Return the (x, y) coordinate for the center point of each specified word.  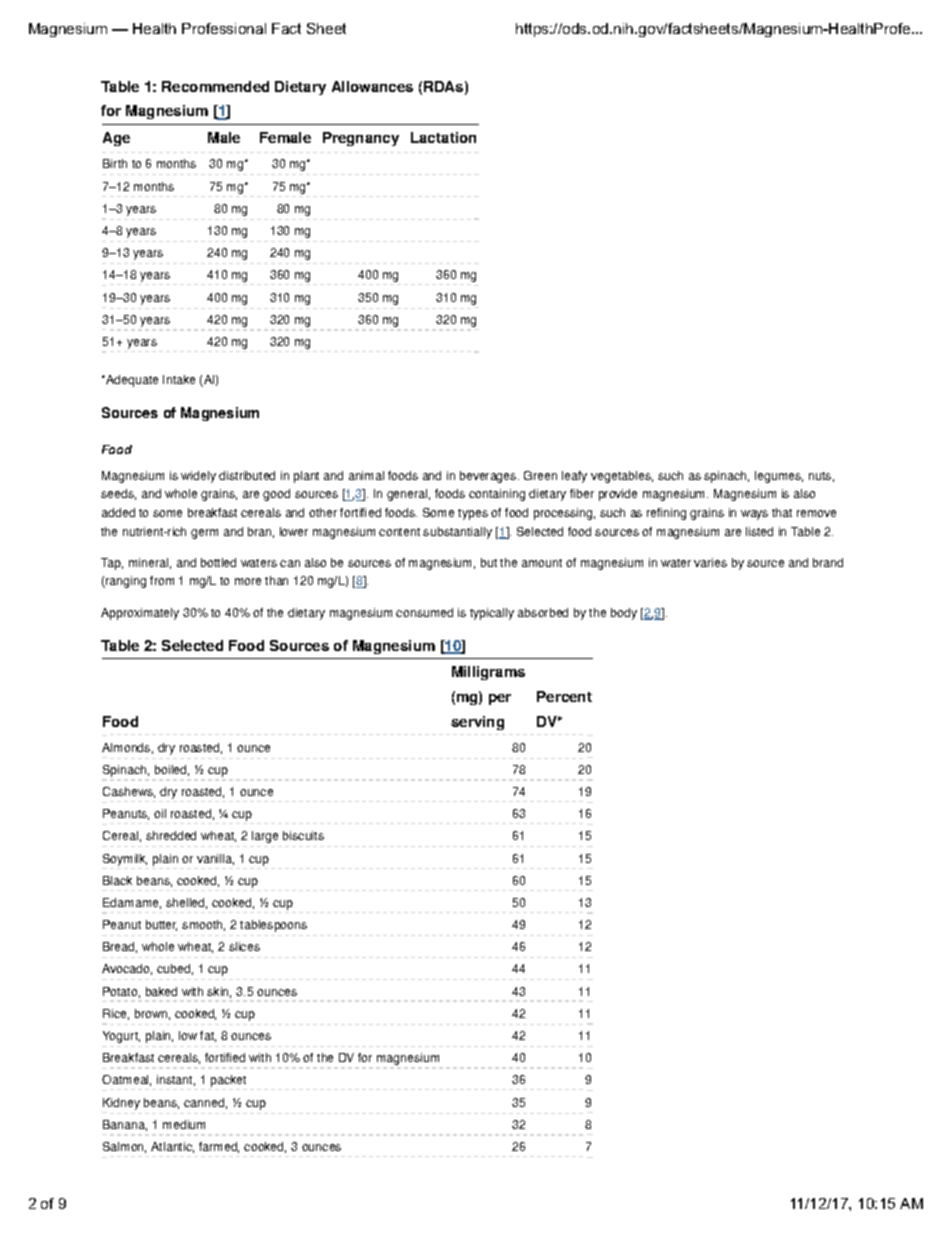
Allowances (372, 86)
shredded (171, 835)
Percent (564, 696)
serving (477, 723)
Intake (179, 379)
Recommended (215, 86)
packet (228, 1082)
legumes (779, 477)
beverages (489, 477)
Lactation (443, 137)
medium (184, 1124)
